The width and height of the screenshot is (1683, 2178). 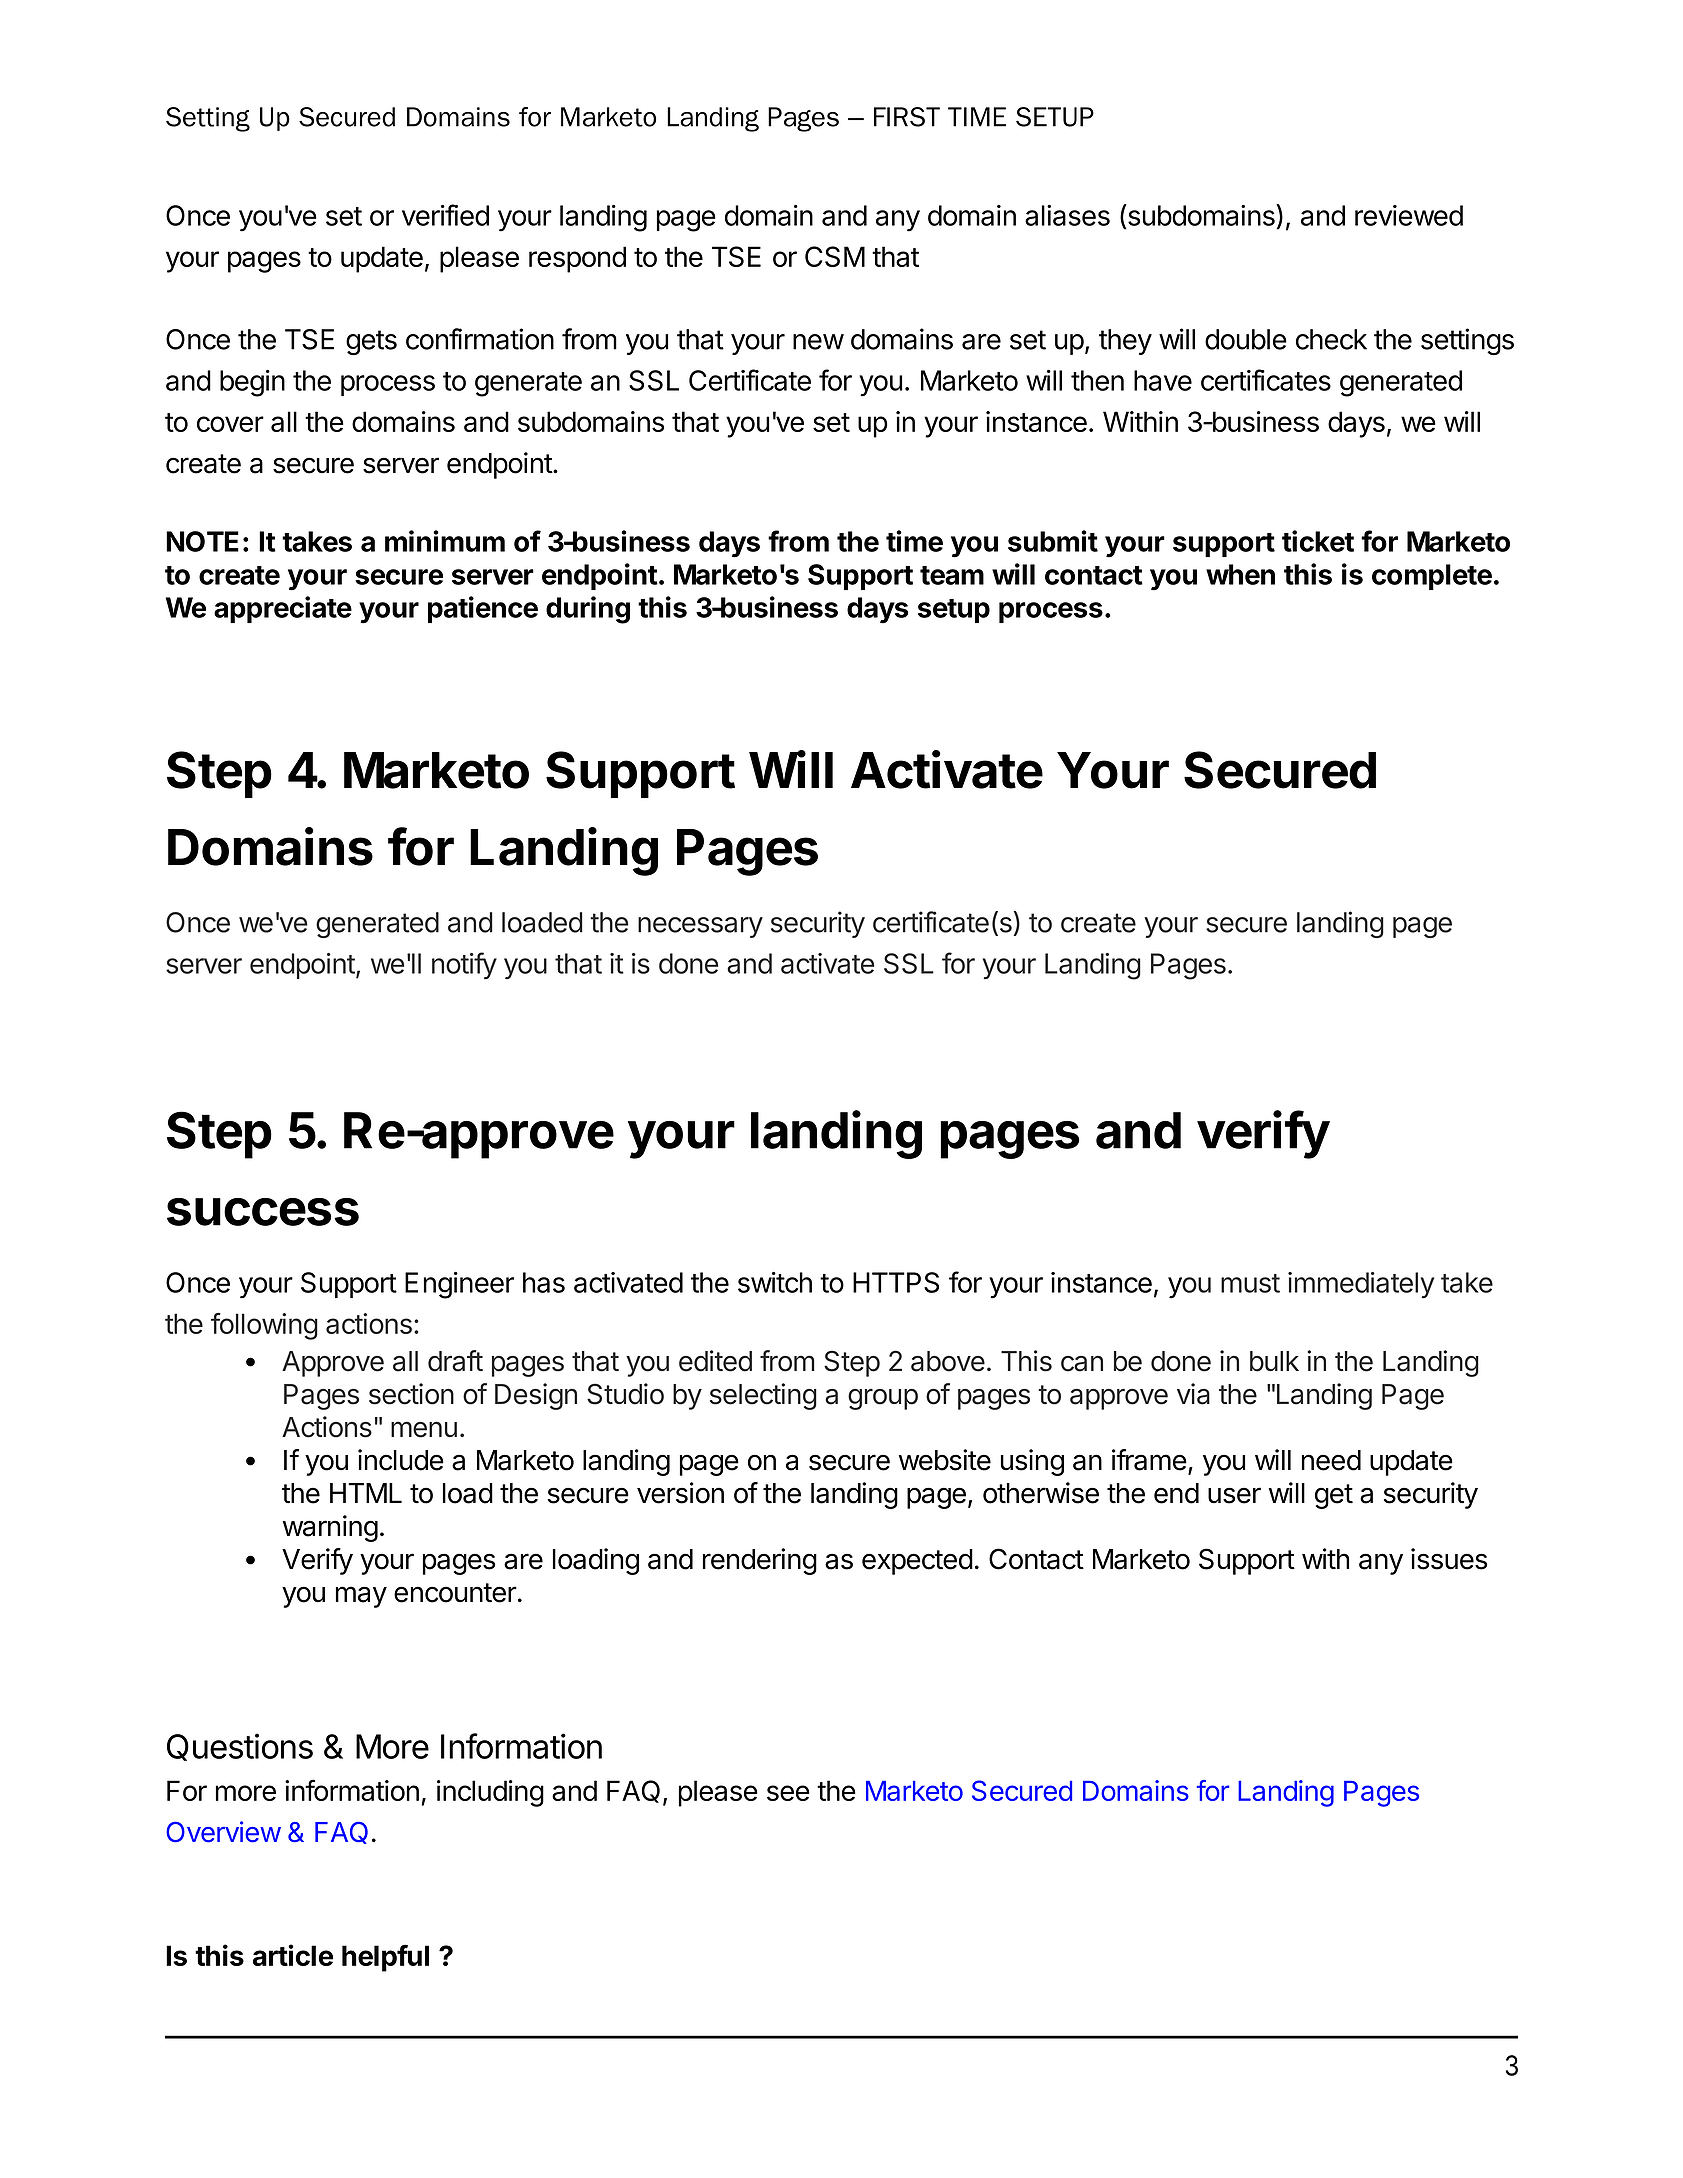 I want to click on helpful, so click(x=385, y=1958).
